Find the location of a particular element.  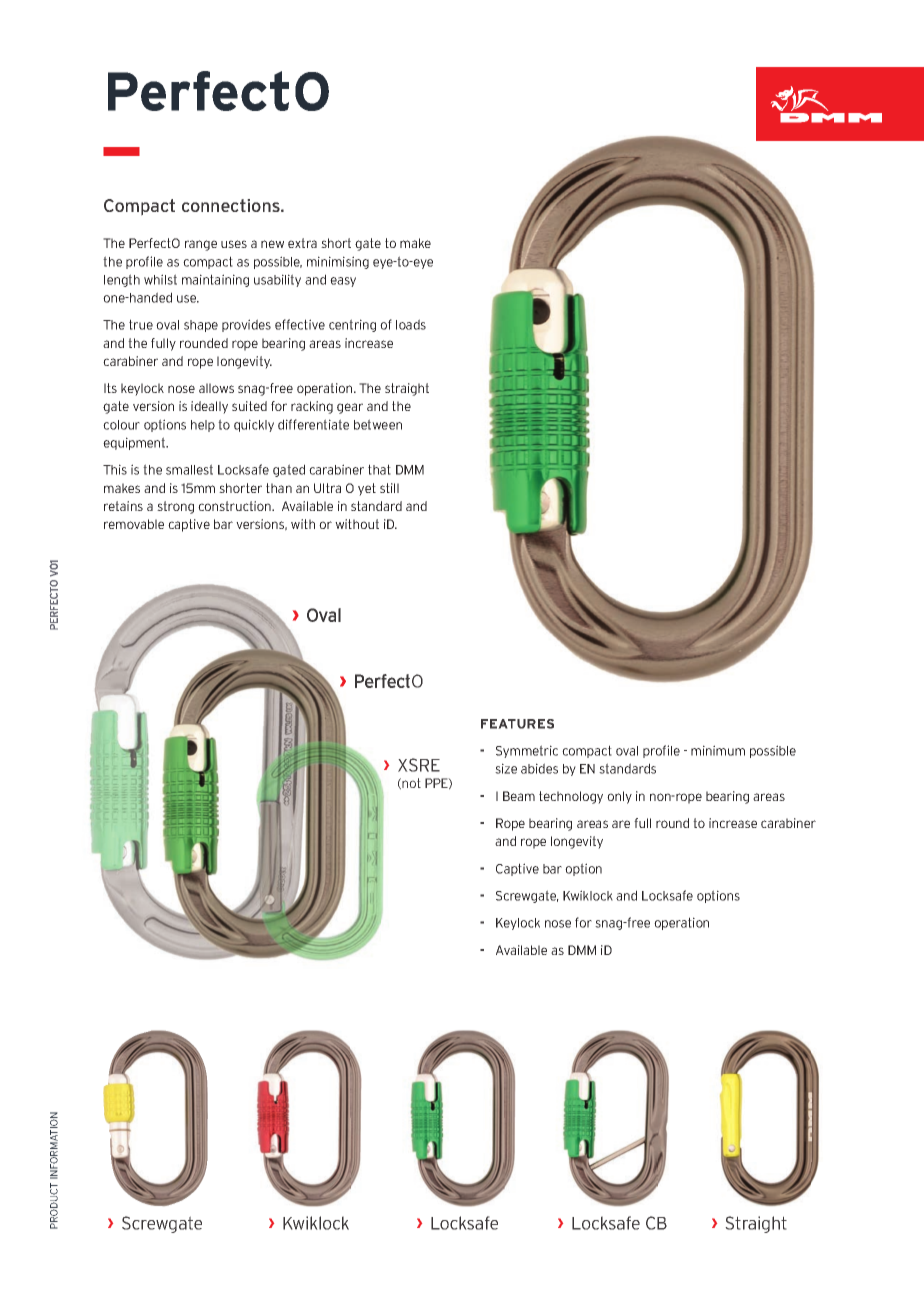

still is located at coordinates (389, 488).
